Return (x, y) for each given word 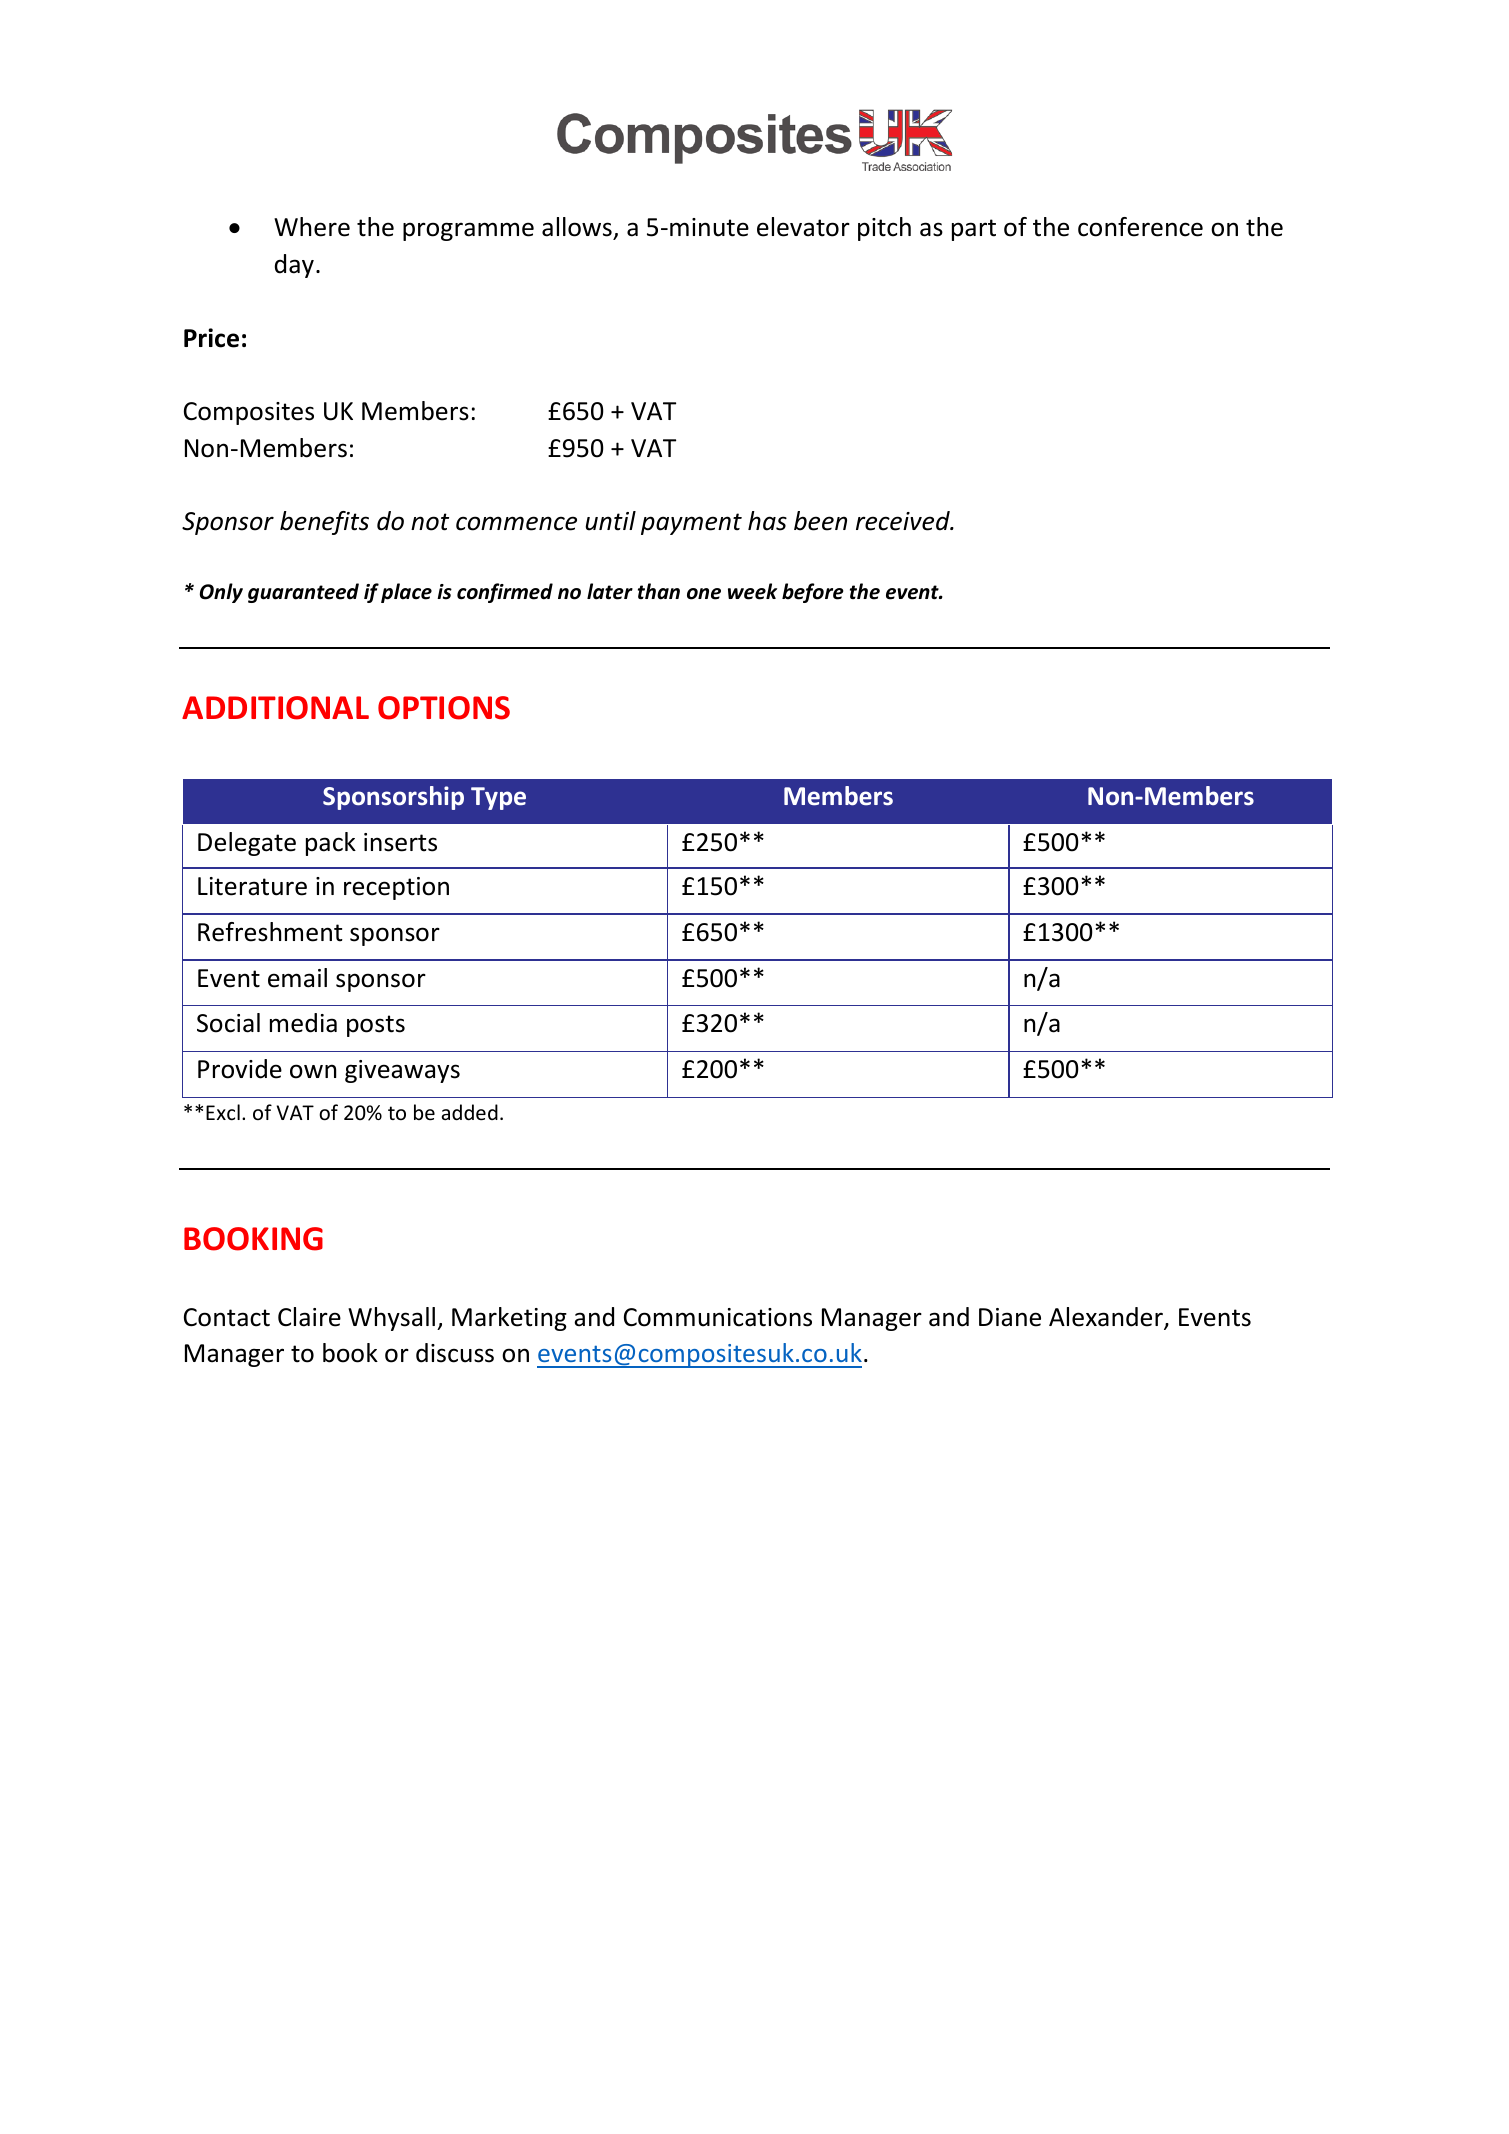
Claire (309, 1317)
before (813, 593)
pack (331, 844)
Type (498, 798)
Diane (1010, 1317)
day (294, 266)
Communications (718, 1317)
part (974, 230)
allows (578, 228)
